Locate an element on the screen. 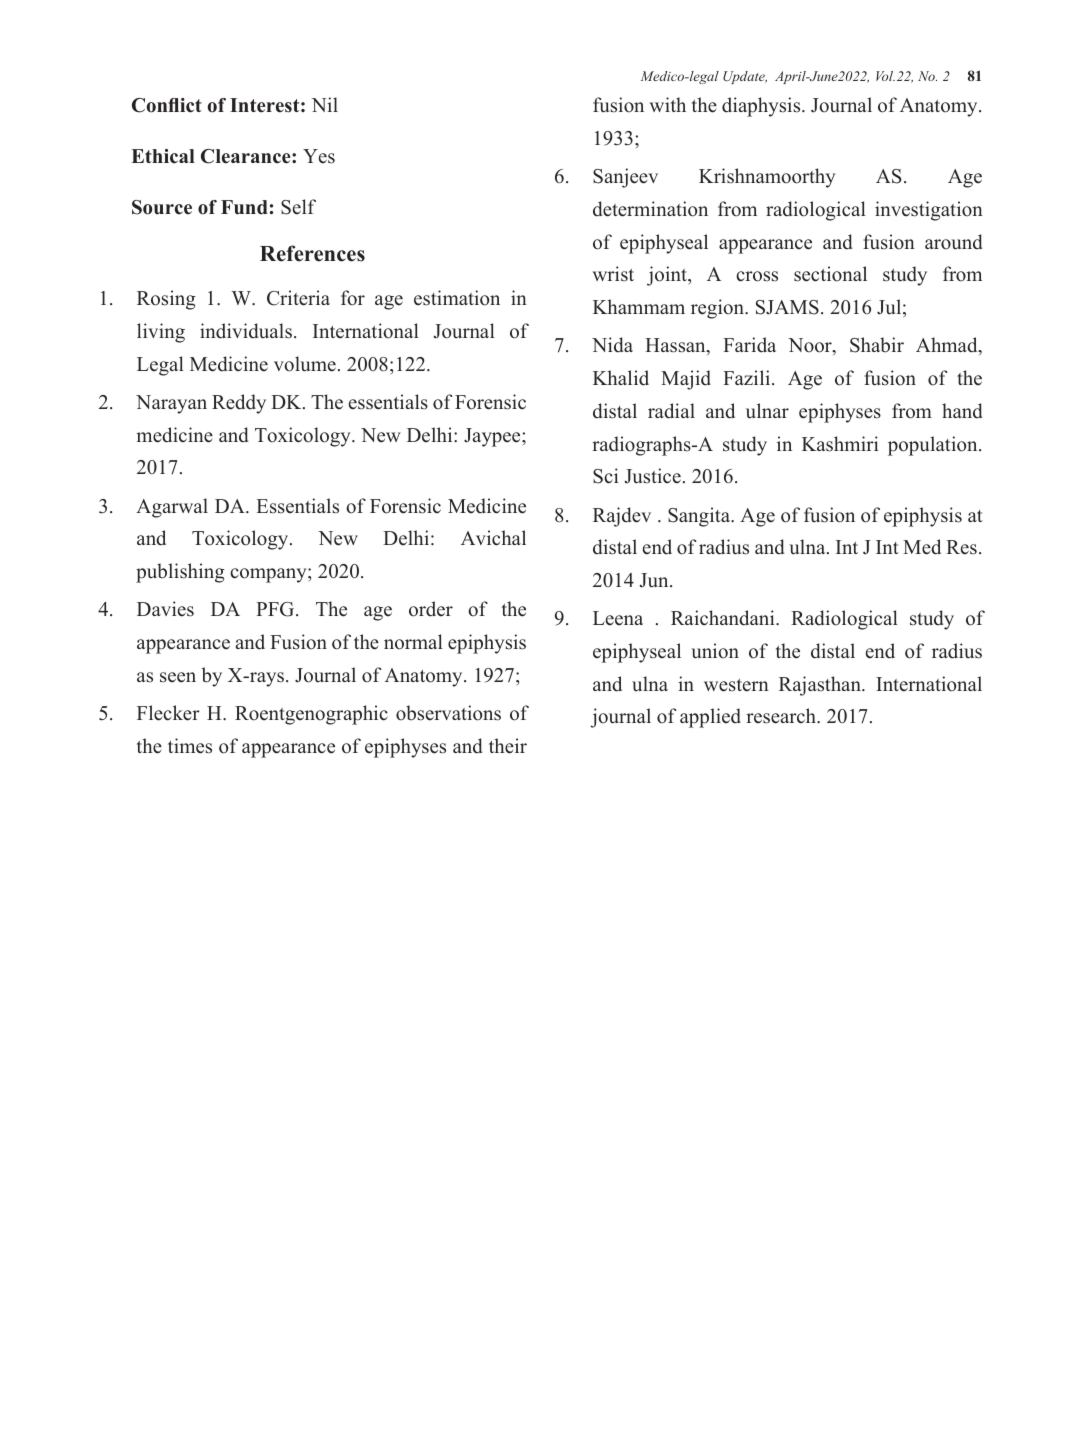  diaphysis is located at coordinates (762, 107).
